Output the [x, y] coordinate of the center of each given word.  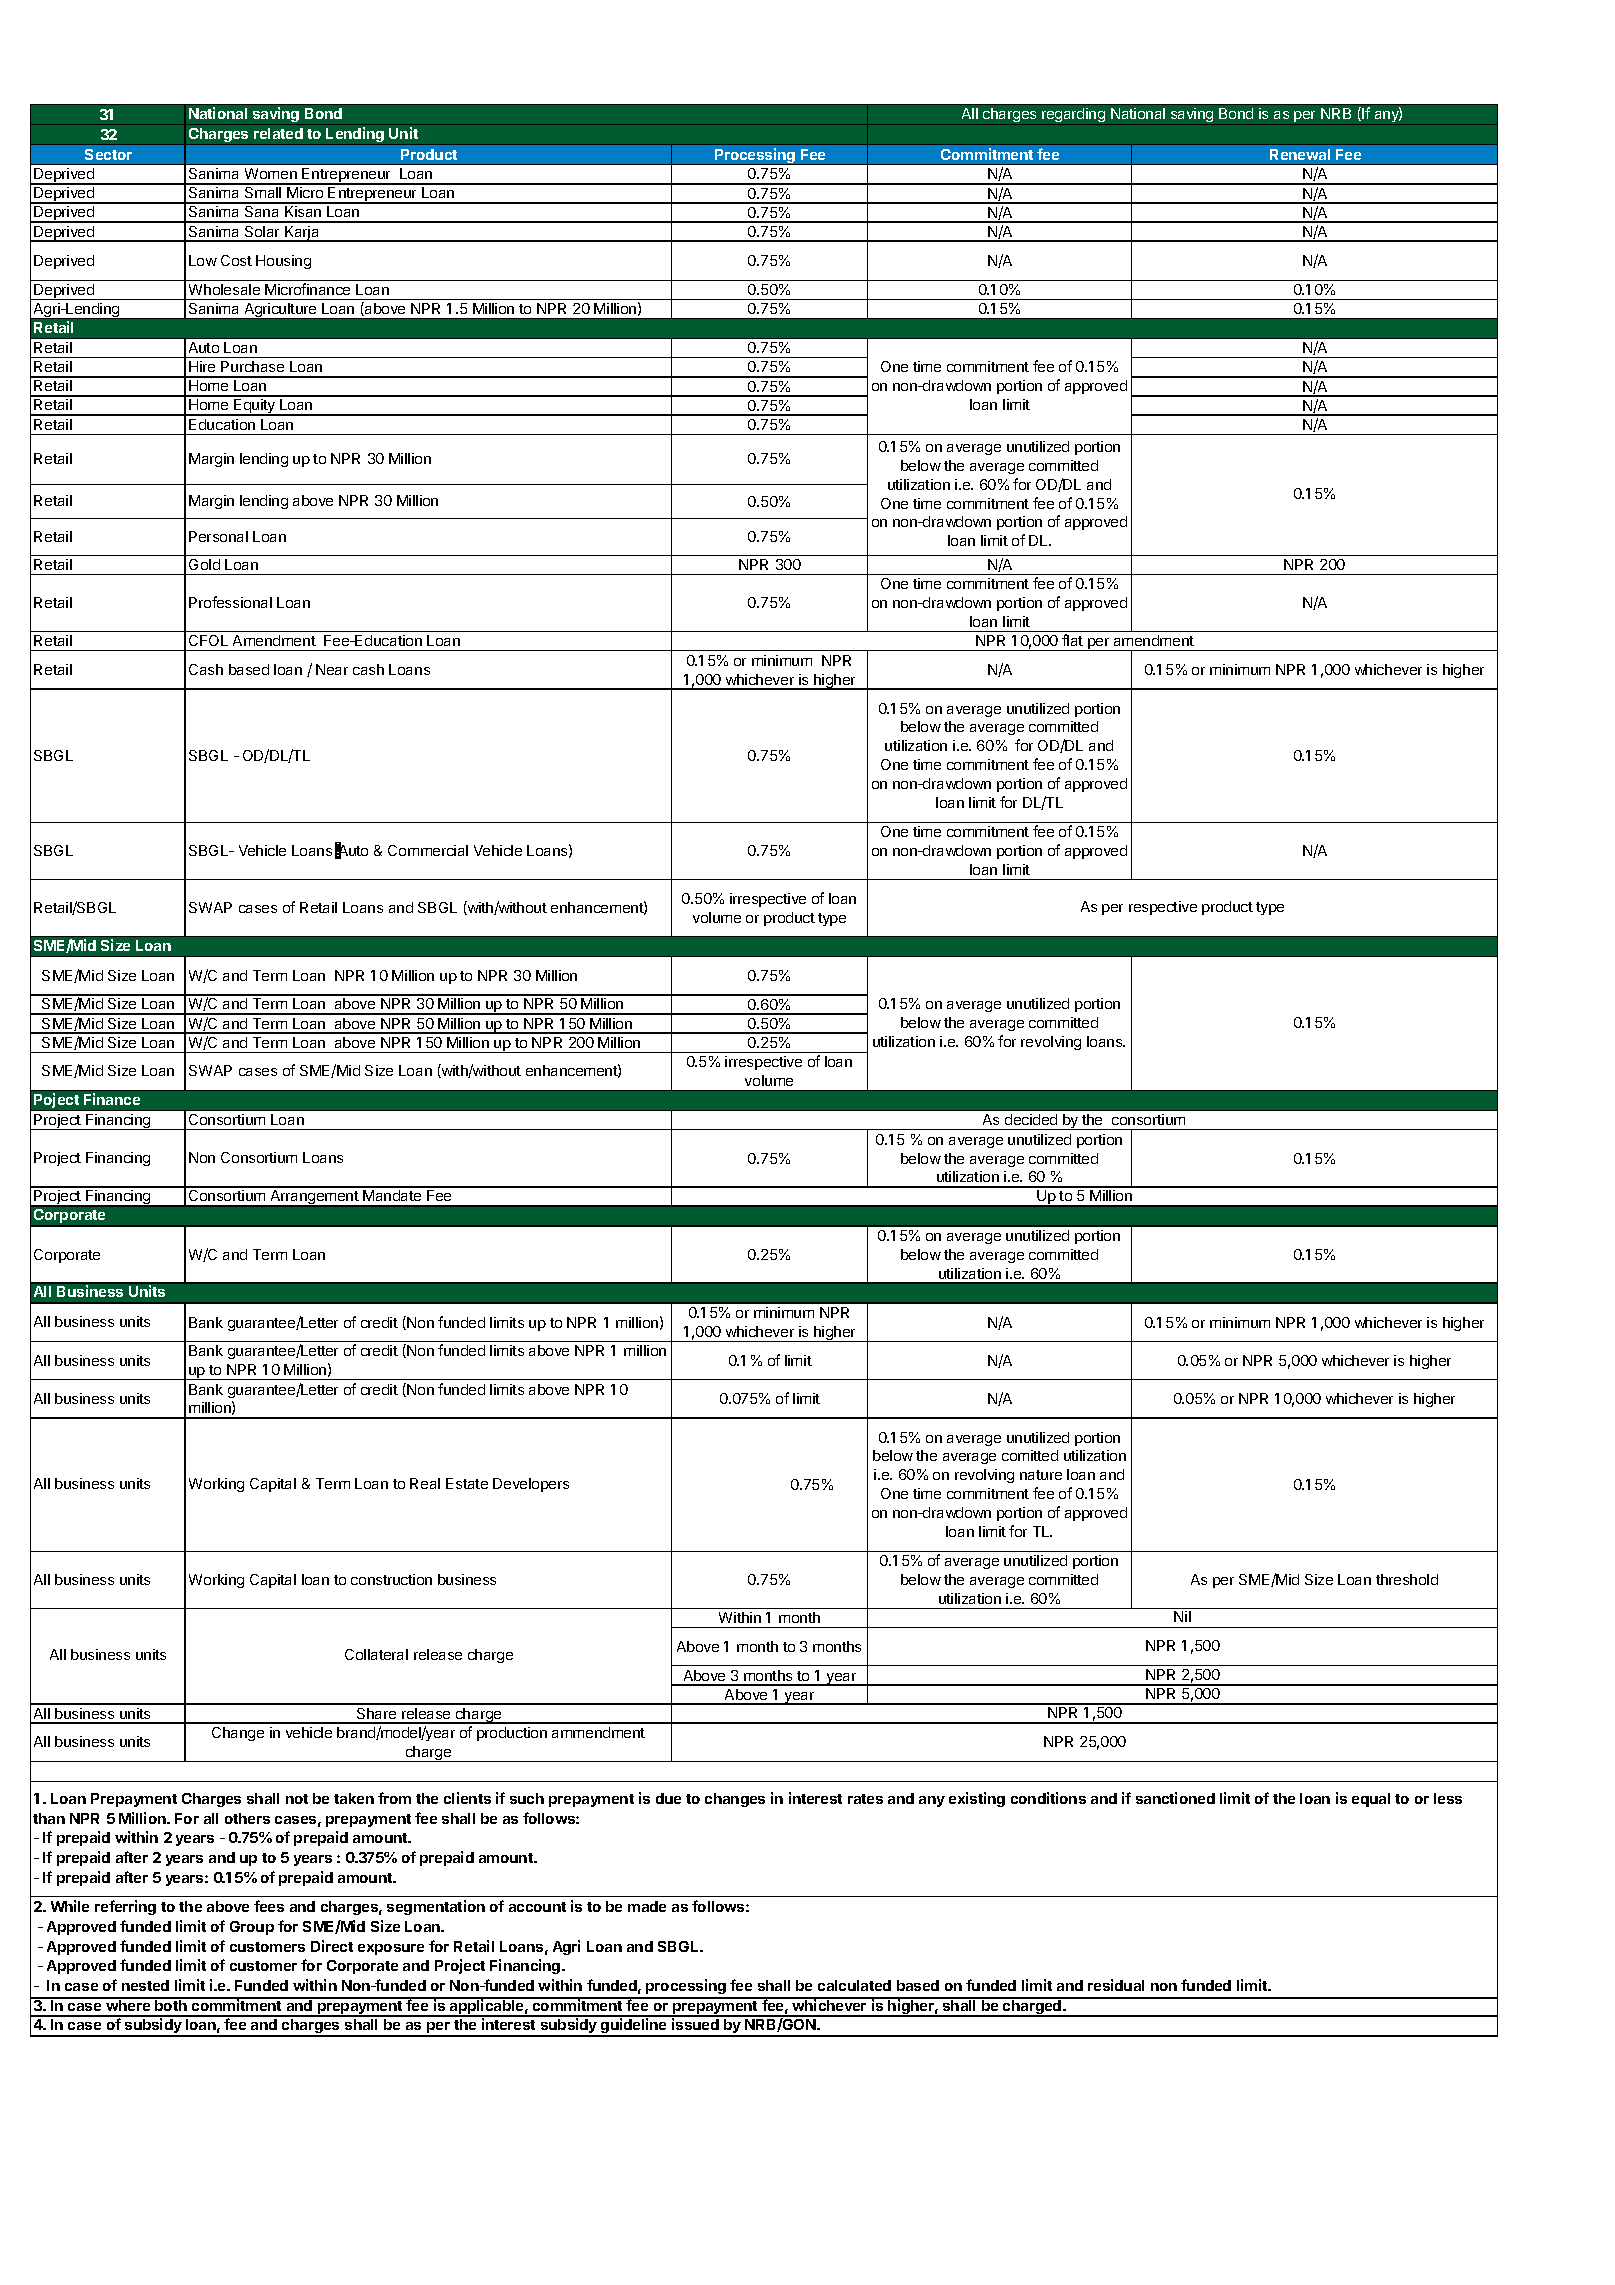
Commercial [428, 850]
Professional [230, 602]
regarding [1073, 115]
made [647, 1906]
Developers [531, 1485]
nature [1041, 1475]
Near [332, 669]
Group [252, 1928]
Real [425, 1483]
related [278, 133]
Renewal [1300, 154]
